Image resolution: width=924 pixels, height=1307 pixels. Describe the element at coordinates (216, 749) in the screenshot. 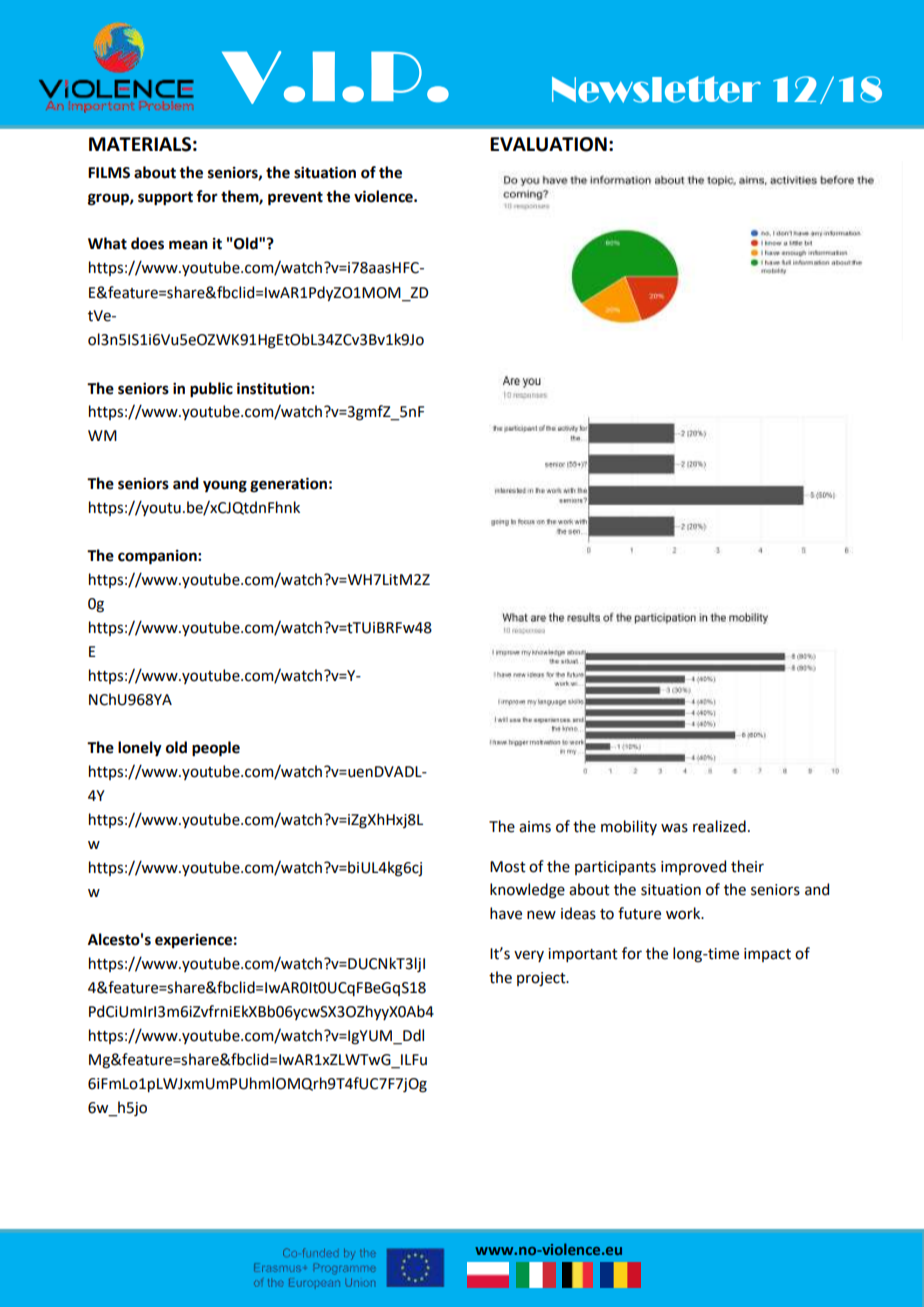

I see `people` at that location.
